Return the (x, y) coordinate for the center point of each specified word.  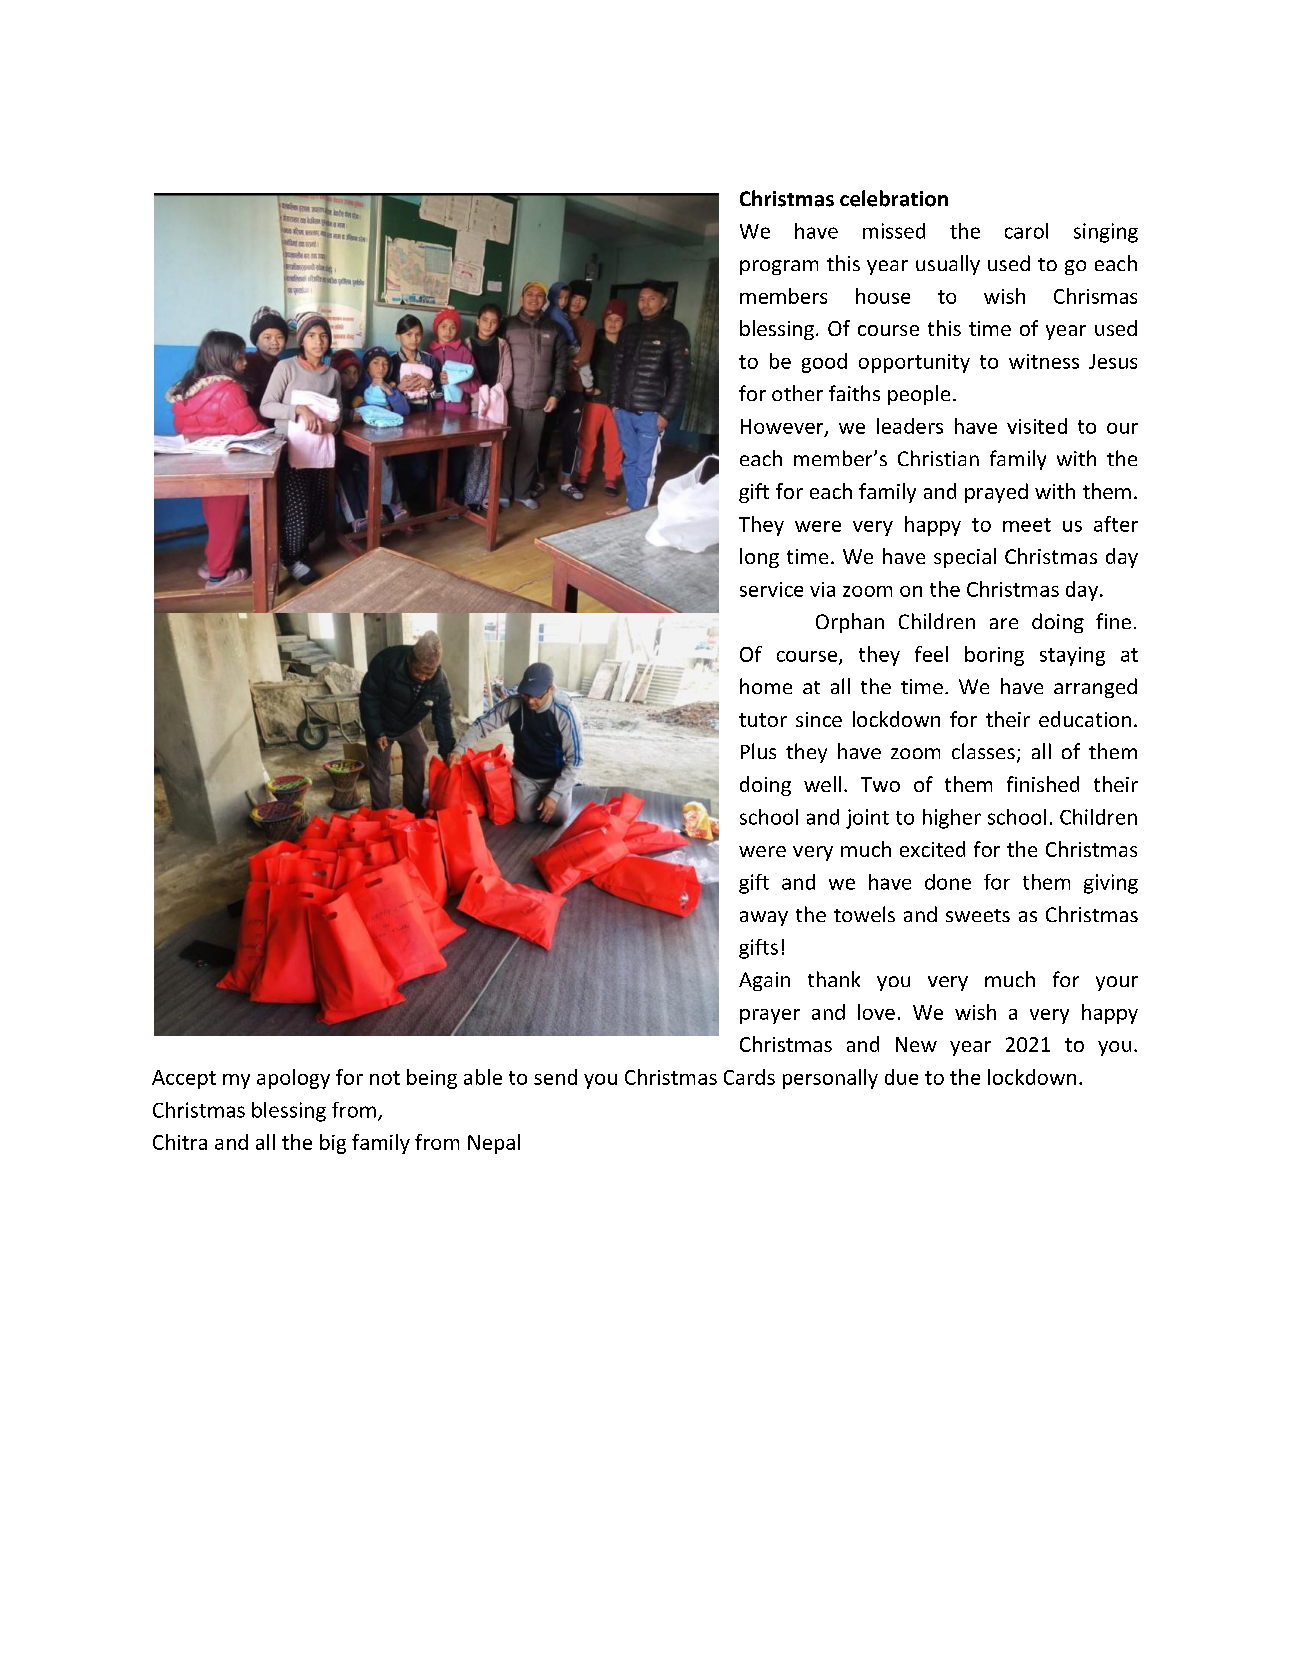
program (779, 267)
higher (952, 819)
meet (1027, 525)
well (822, 784)
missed (894, 231)
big (333, 1144)
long (759, 558)
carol (1026, 231)
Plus (758, 751)
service (771, 589)
